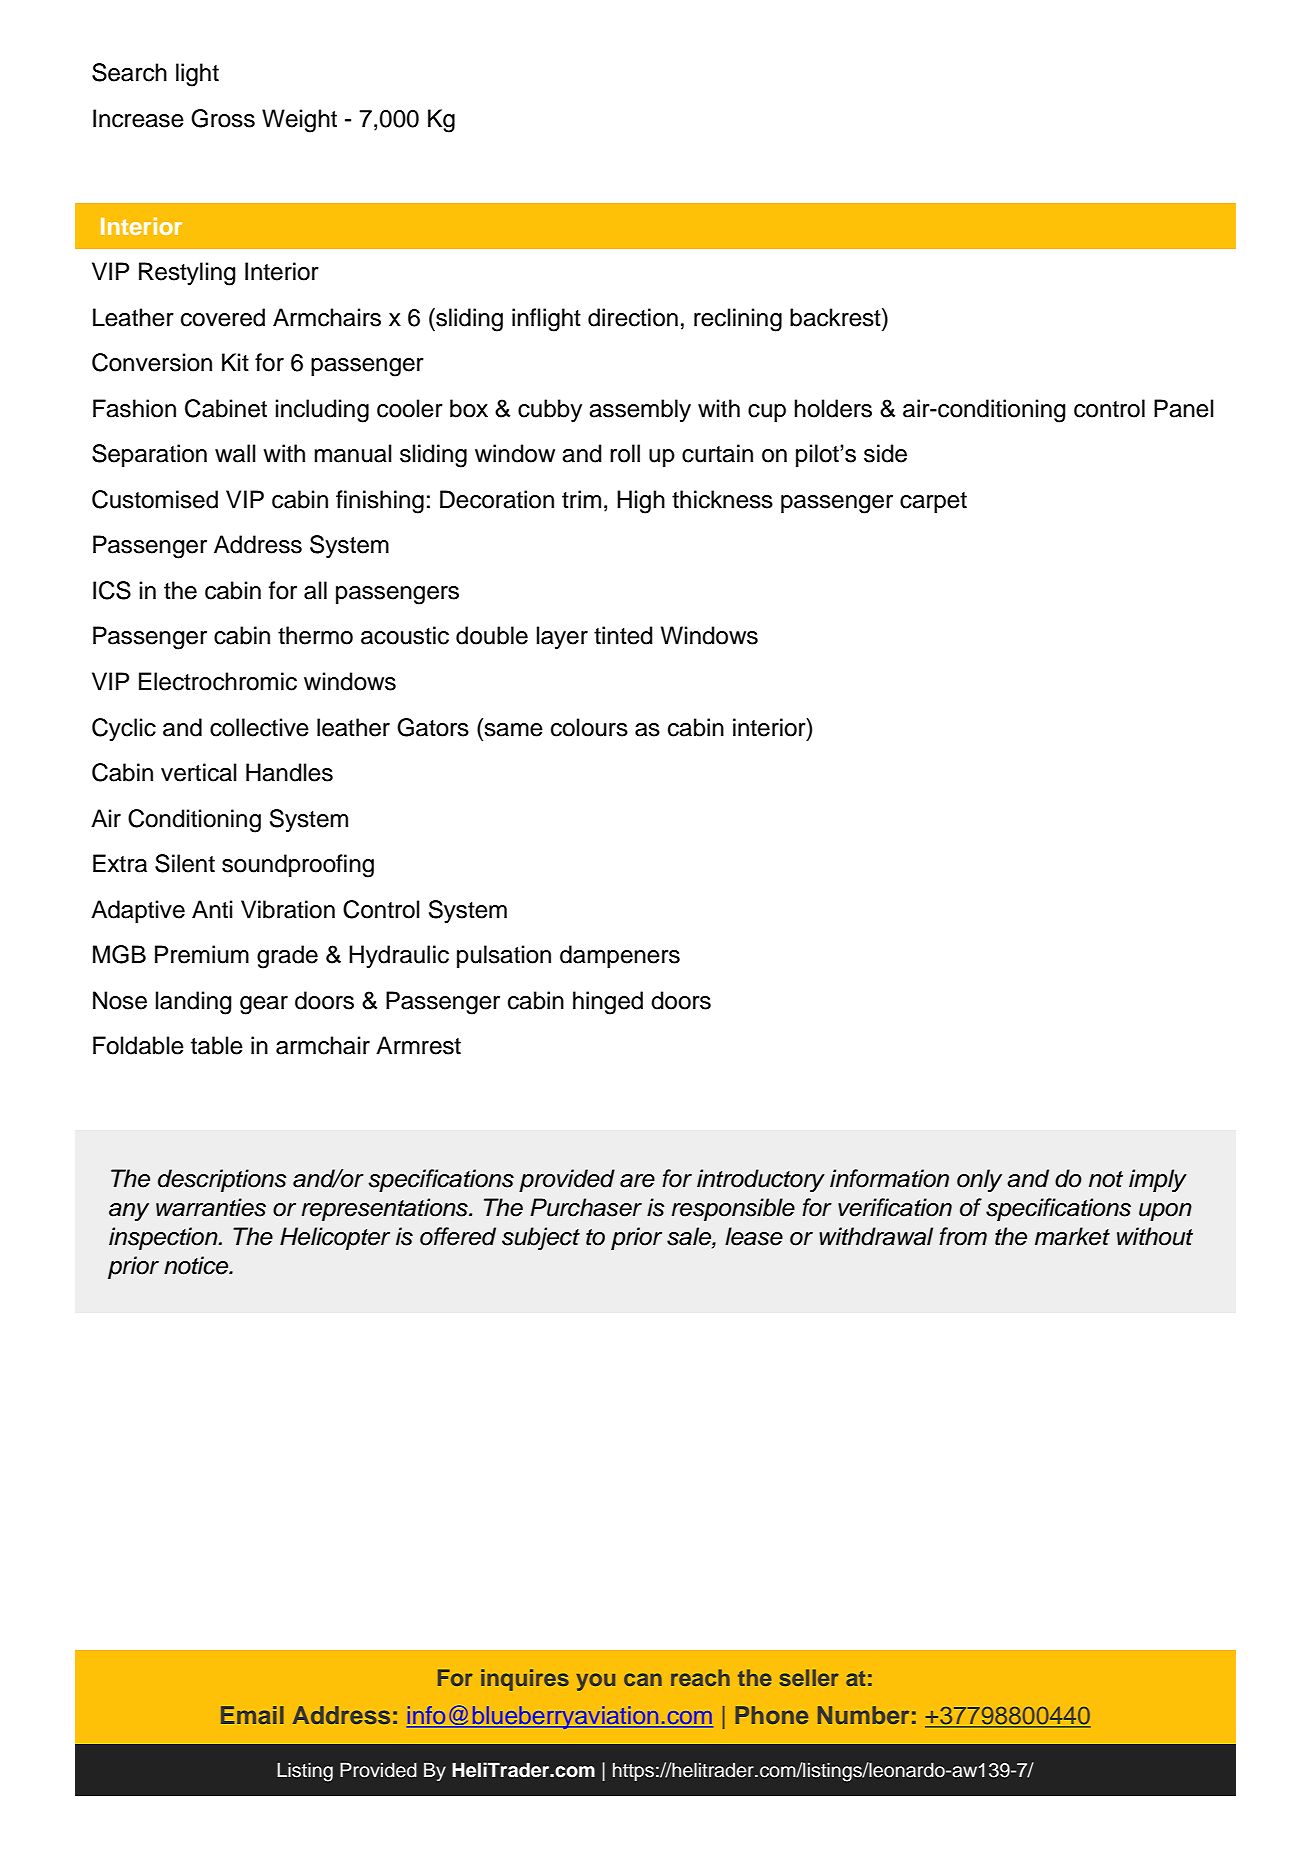 The width and height of the screenshot is (1310, 1852). I want to click on Number, so click(863, 1715).
